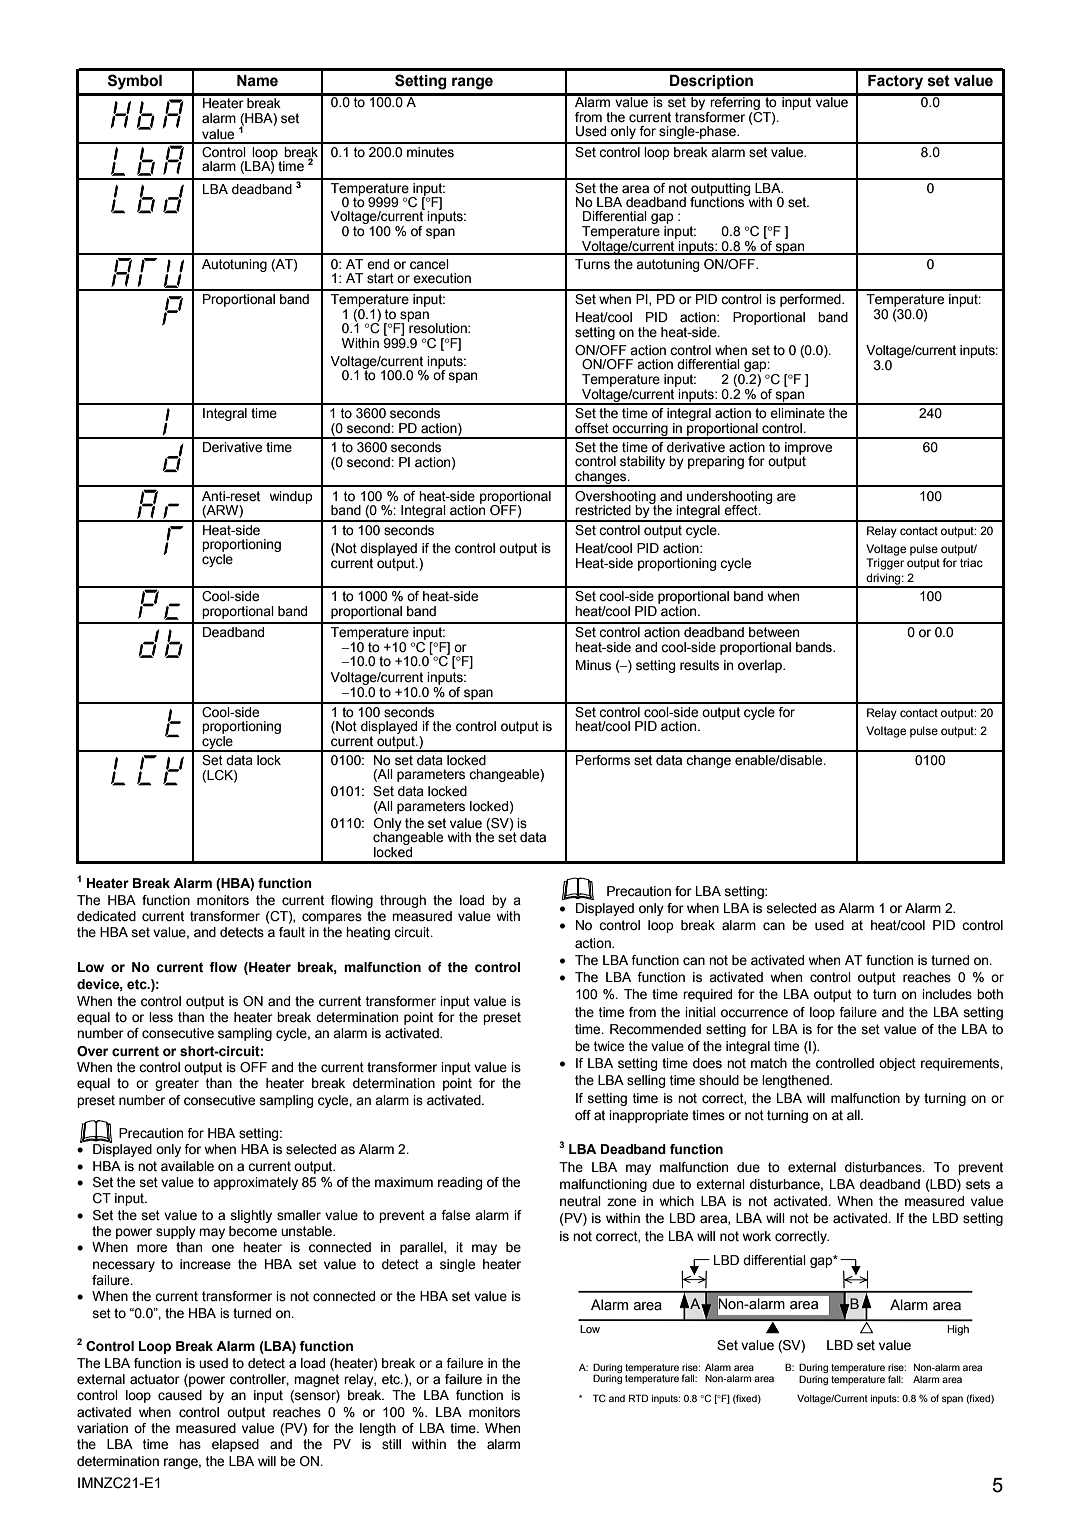  I want to click on RTD, so click(638, 1398).
